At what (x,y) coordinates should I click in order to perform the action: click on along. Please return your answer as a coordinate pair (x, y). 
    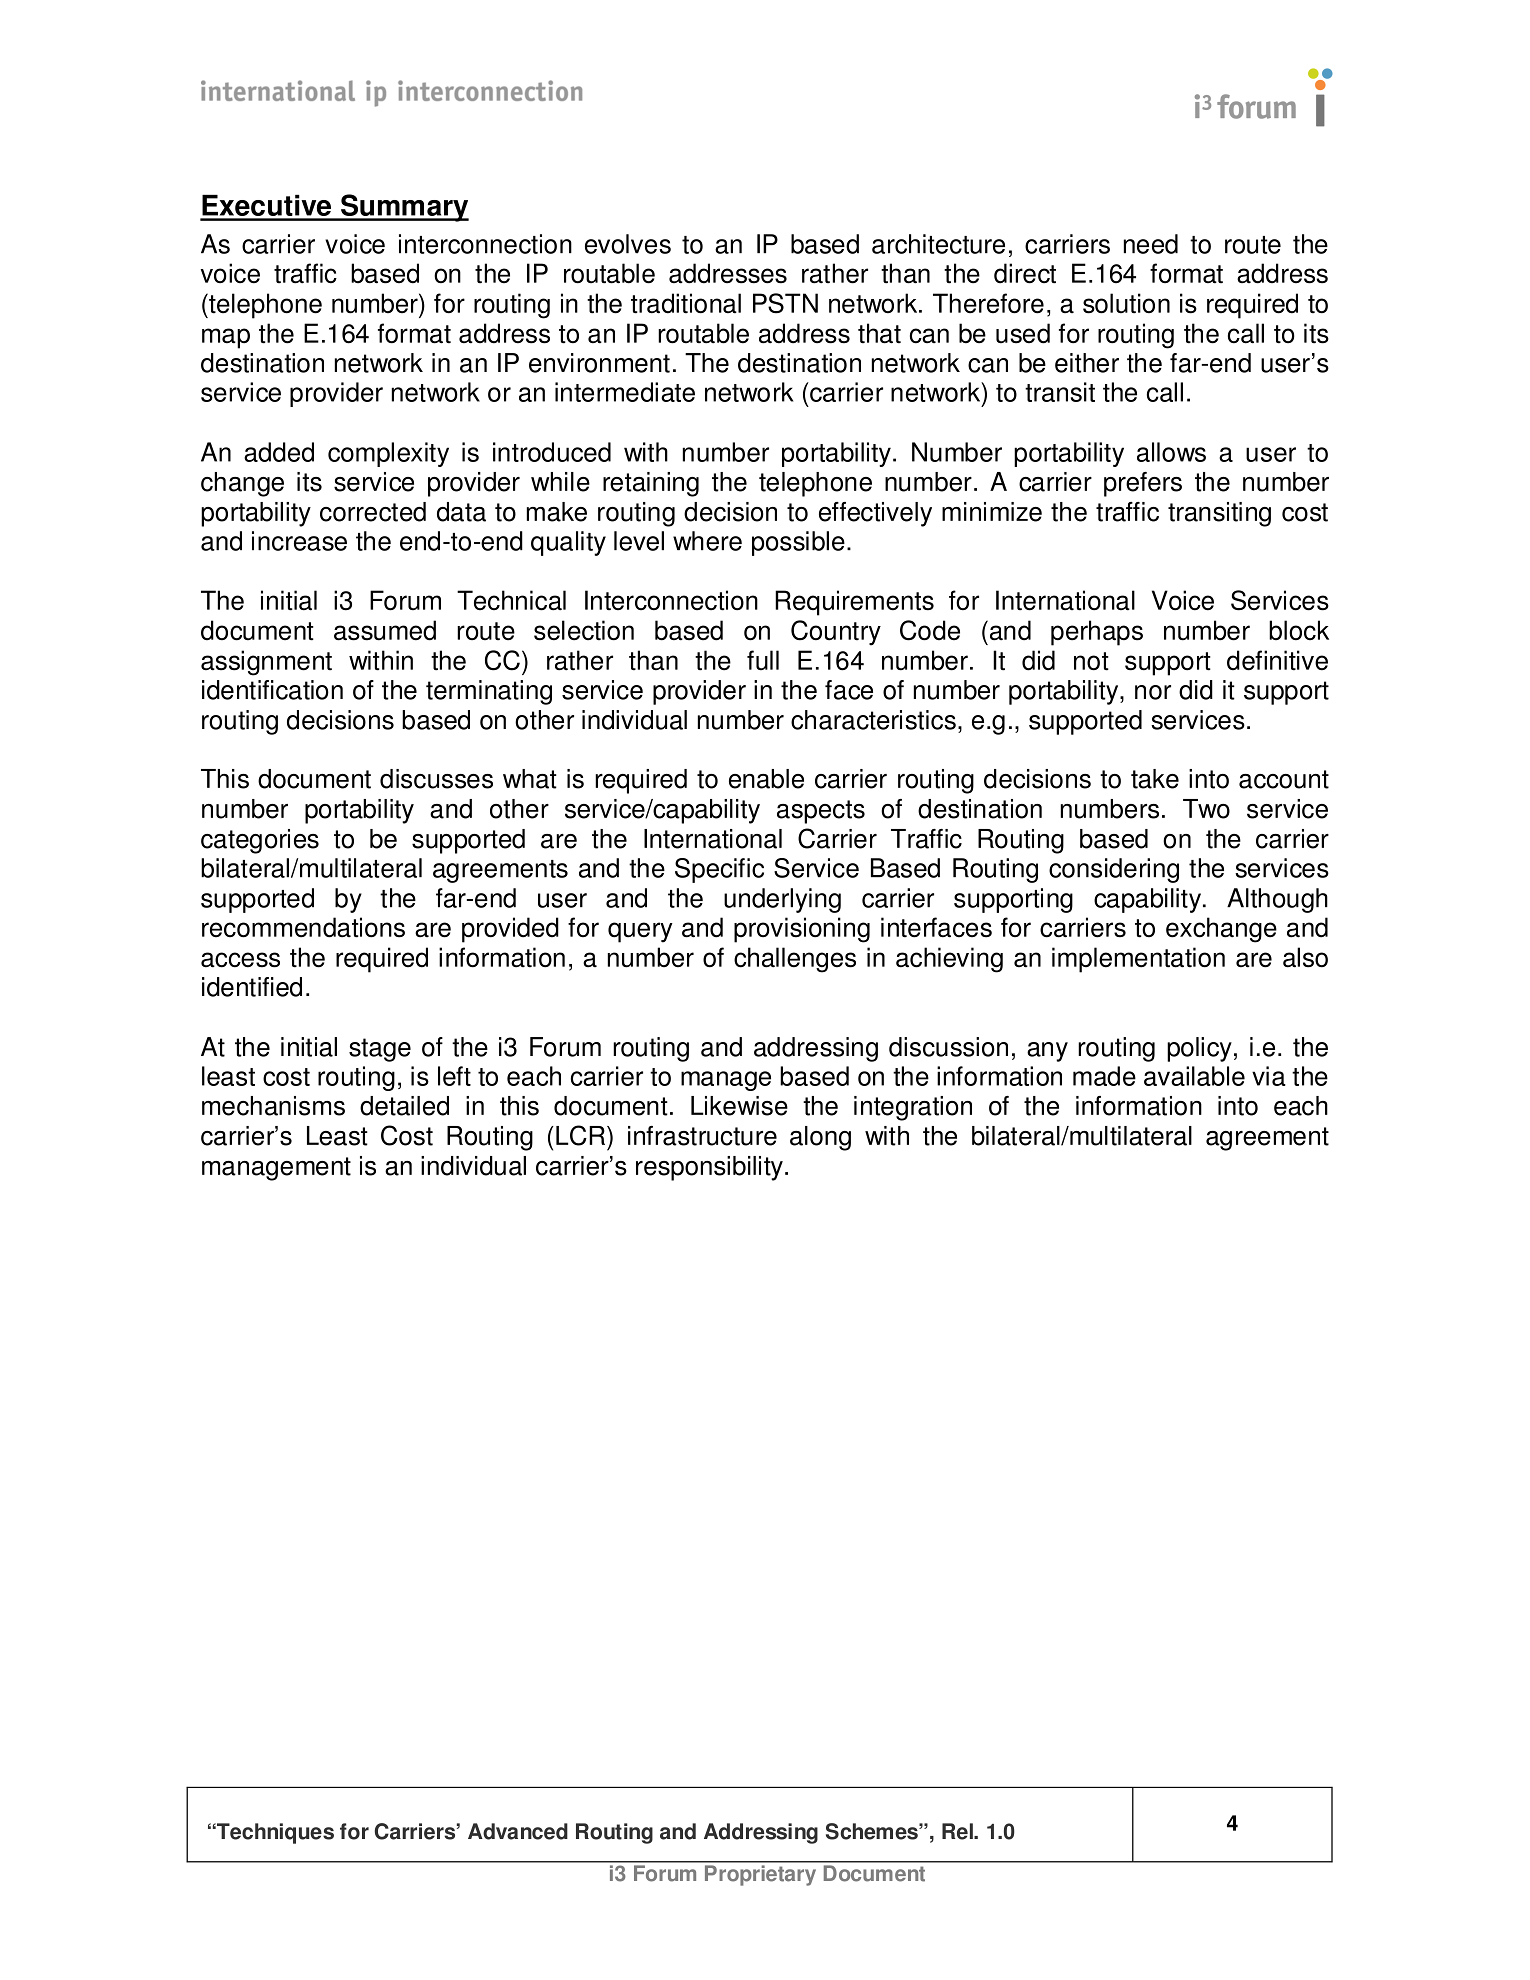
    Looking at the image, I should click on (820, 1138).
